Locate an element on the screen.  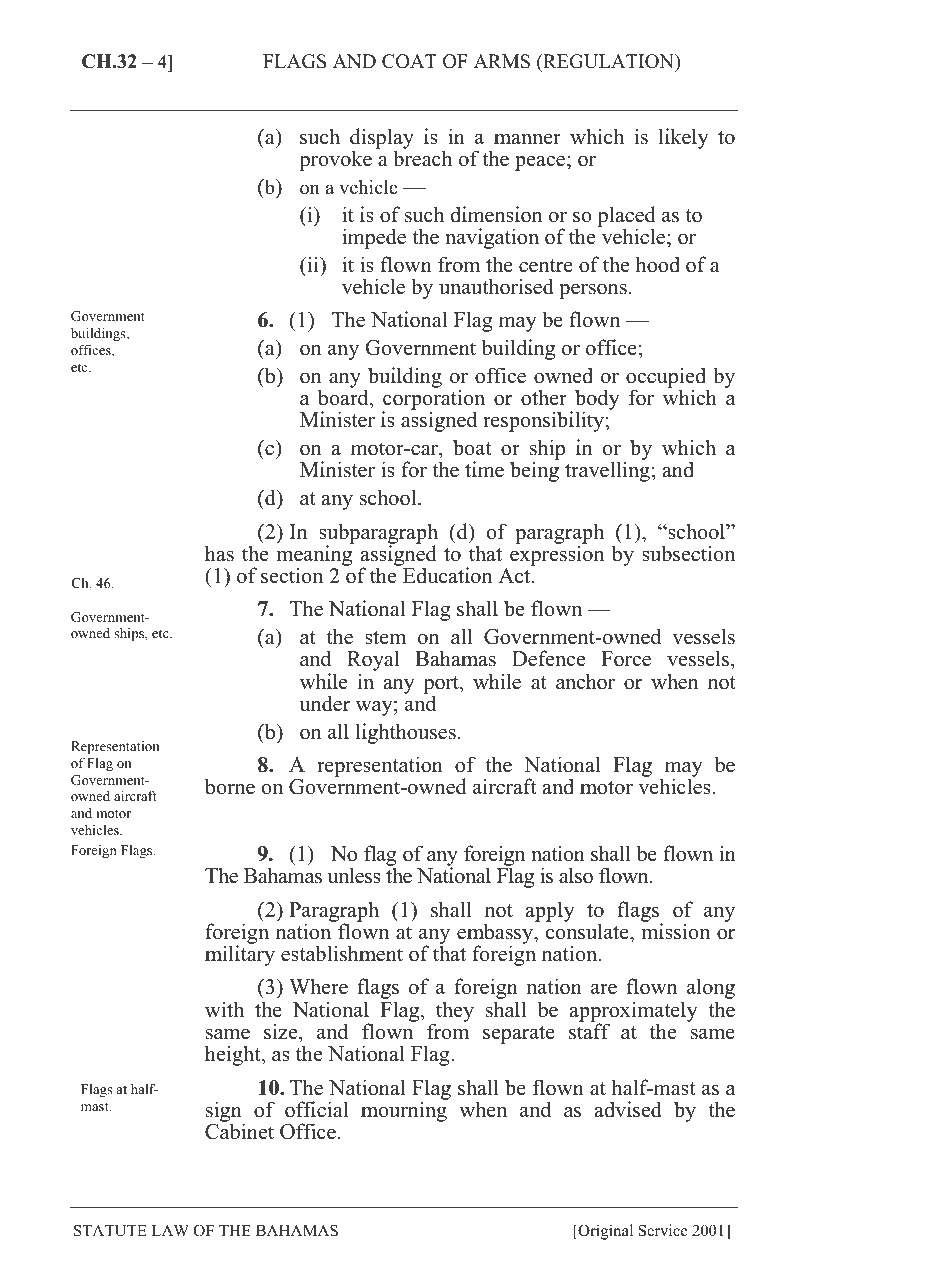
also is located at coordinates (576, 875).
